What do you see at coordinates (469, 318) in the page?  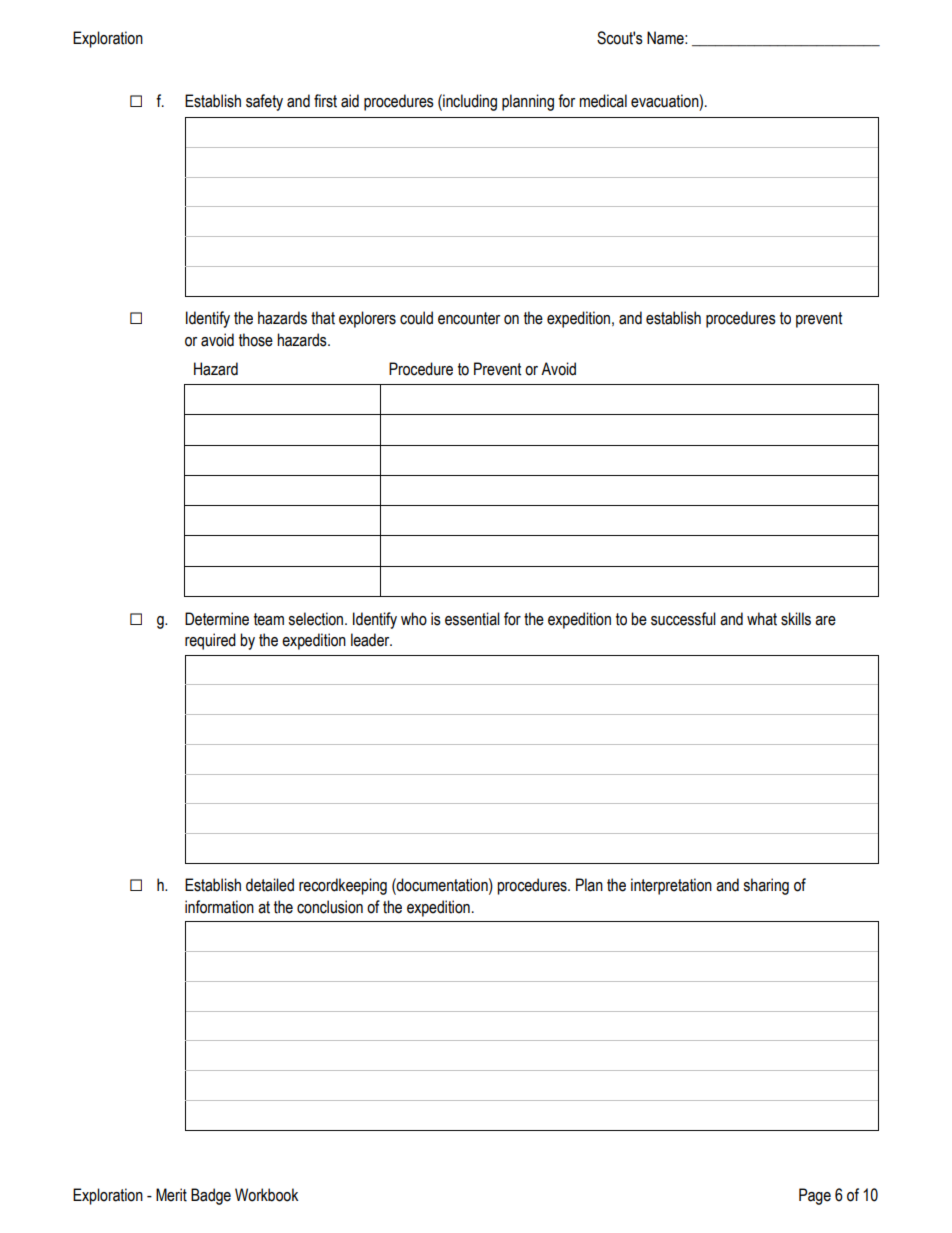 I see `encounter` at bounding box center [469, 318].
